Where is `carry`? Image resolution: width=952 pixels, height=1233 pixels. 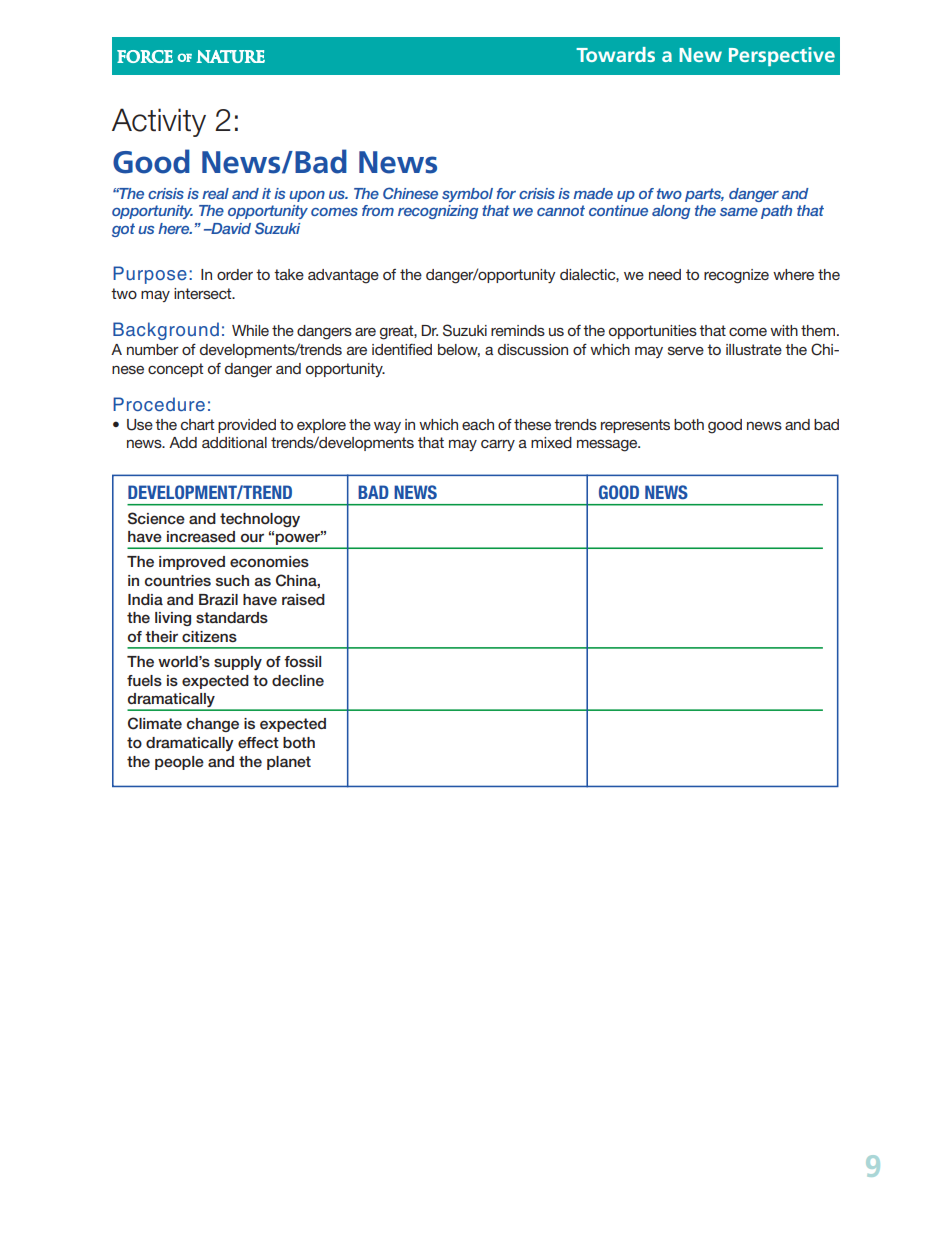 carry is located at coordinates (498, 445).
